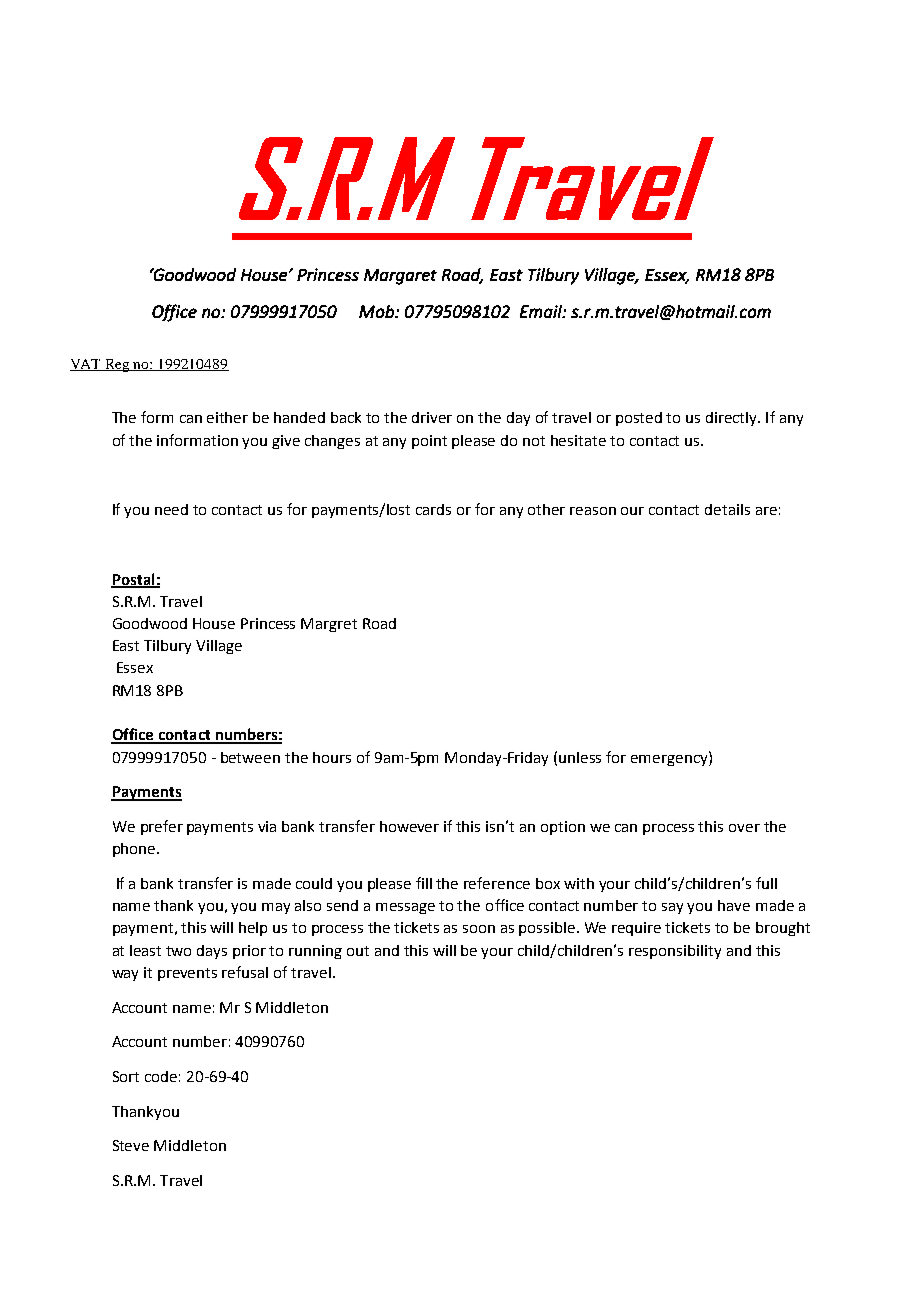 The width and height of the image is (924, 1308). I want to click on over, so click(744, 828).
